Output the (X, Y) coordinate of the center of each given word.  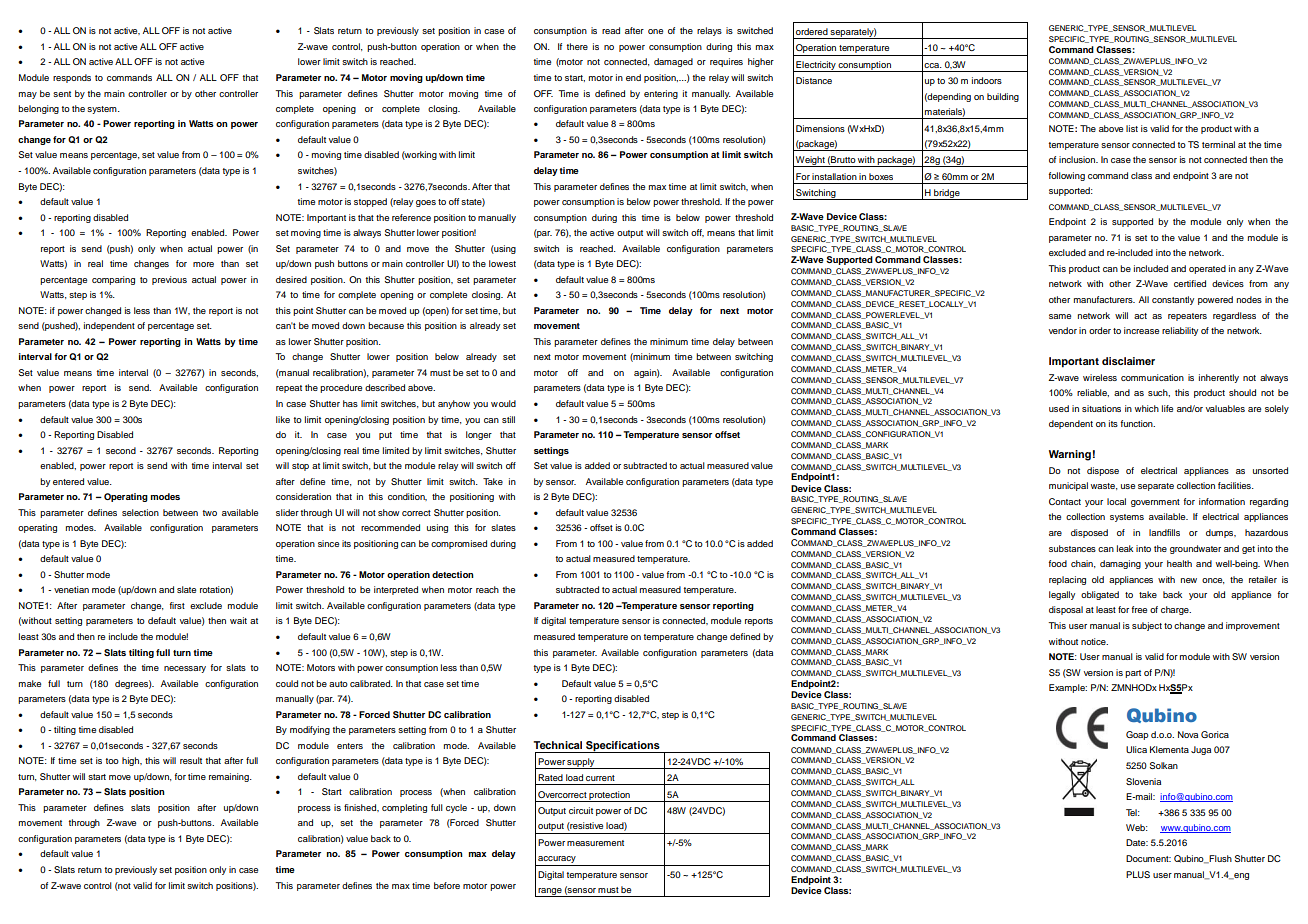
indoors (987, 80)
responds (72, 78)
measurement (595, 843)
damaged (673, 62)
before (447, 885)
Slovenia (1143, 781)
